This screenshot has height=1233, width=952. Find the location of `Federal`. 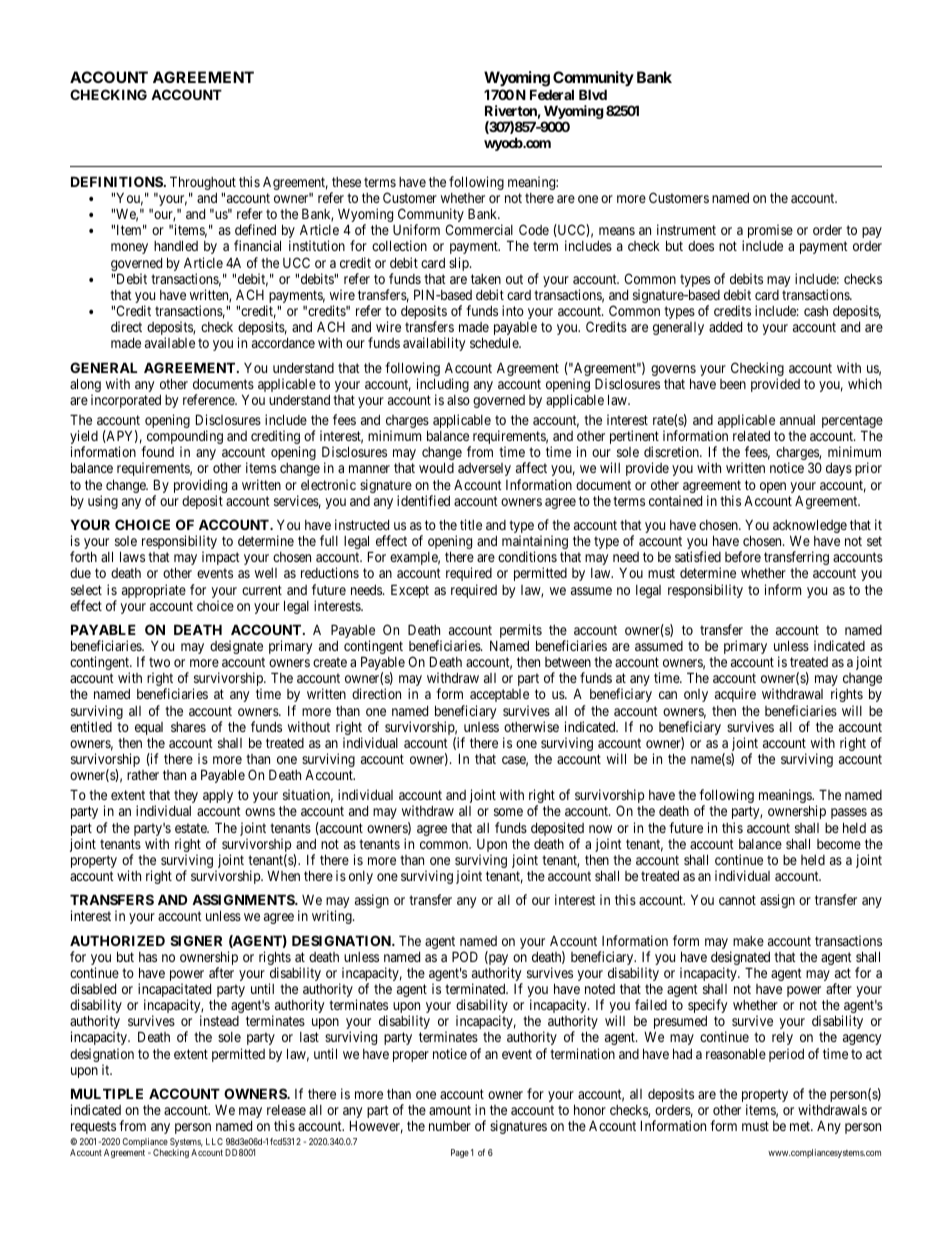

Federal is located at coordinates (552, 94).
